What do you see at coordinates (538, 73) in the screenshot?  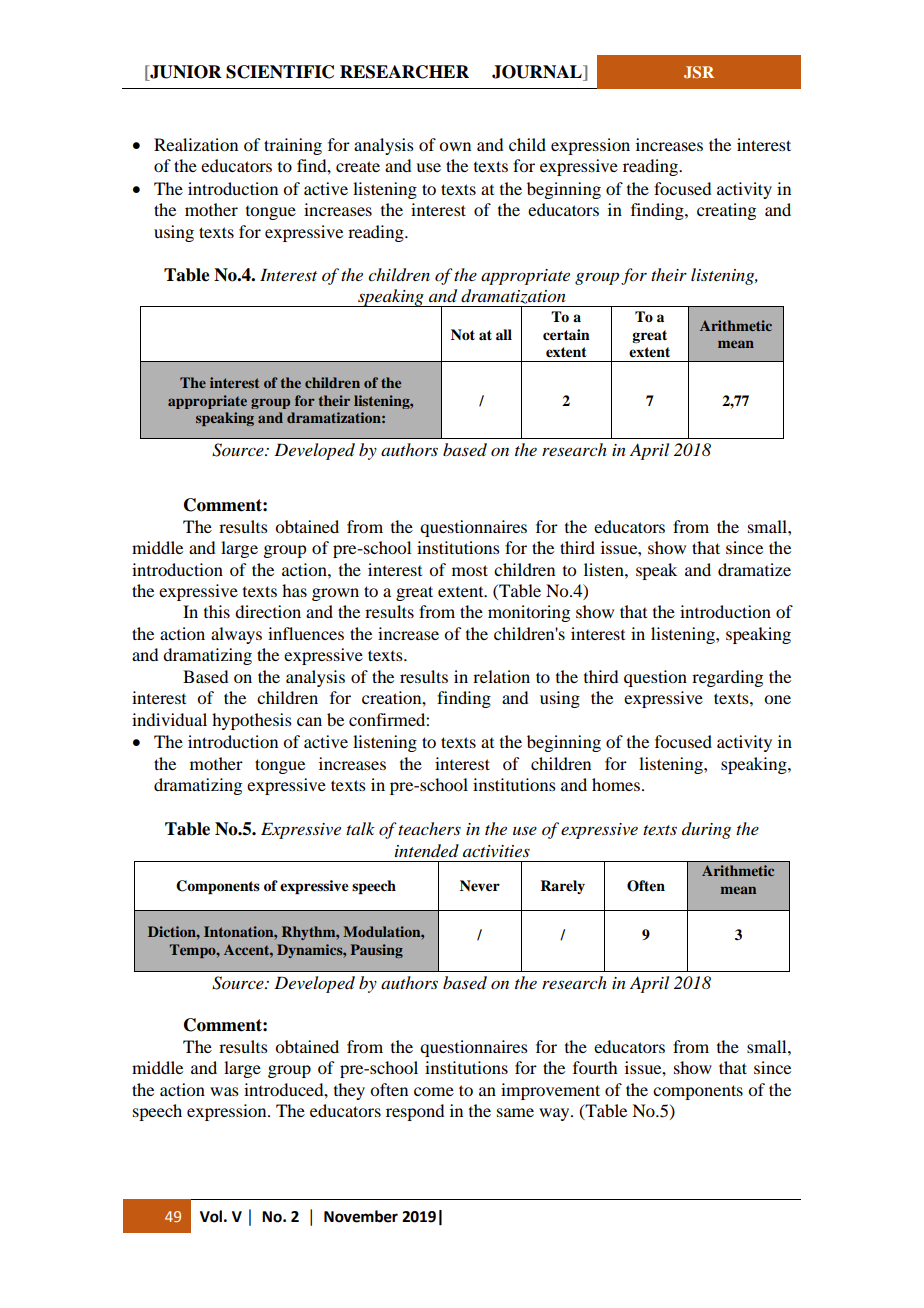 I see `JOURNAL` at bounding box center [538, 73].
